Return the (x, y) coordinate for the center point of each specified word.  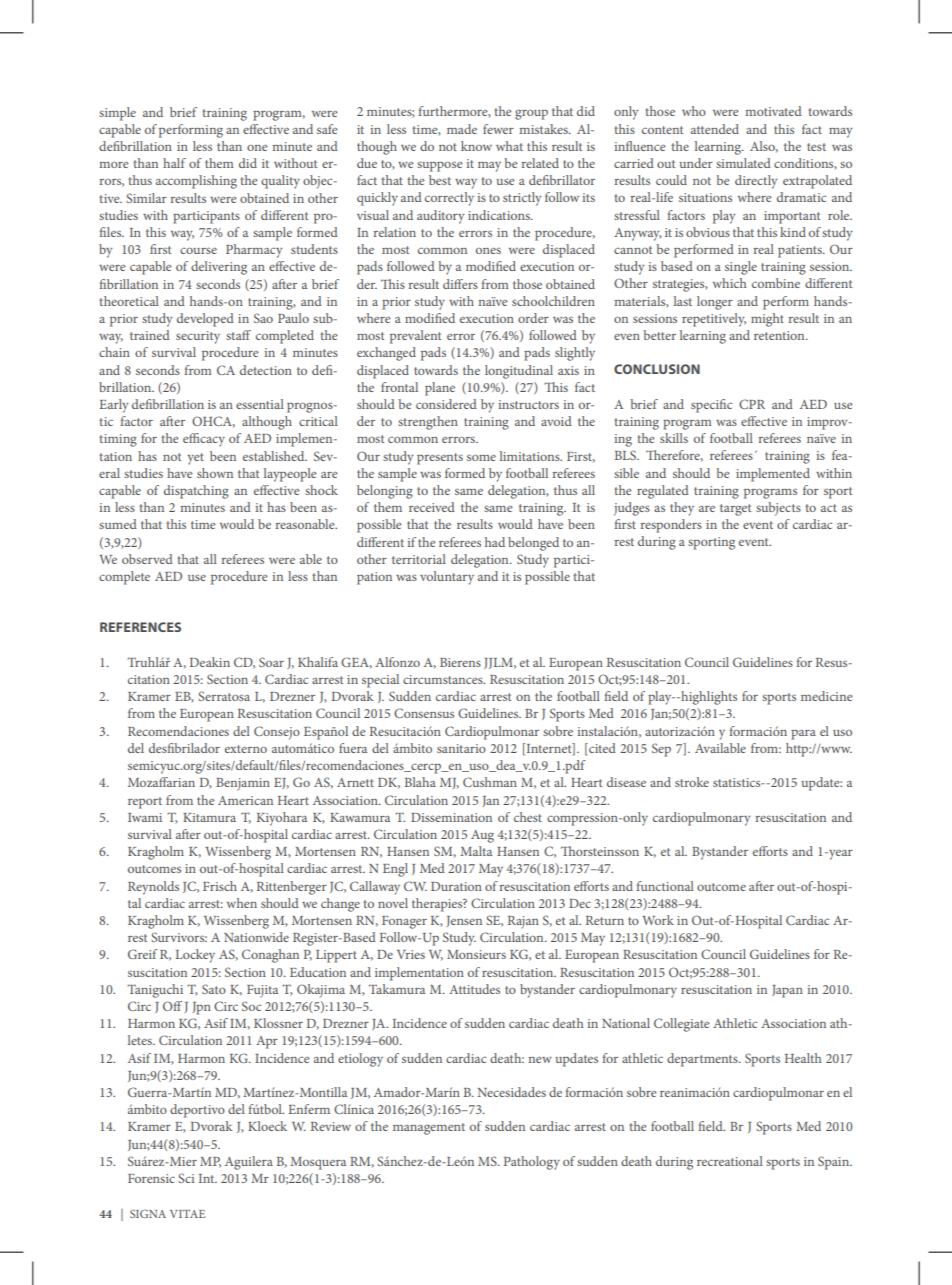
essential (260, 404)
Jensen (464, 921)
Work (658, 920)
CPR (752, 404)
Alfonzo (397, 662)
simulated (743, 163)
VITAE (187, 1214)
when (242, 903)
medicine (827, 696)
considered (446, 404)
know (476, 146)
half (174, 163)
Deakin (210, 662)
